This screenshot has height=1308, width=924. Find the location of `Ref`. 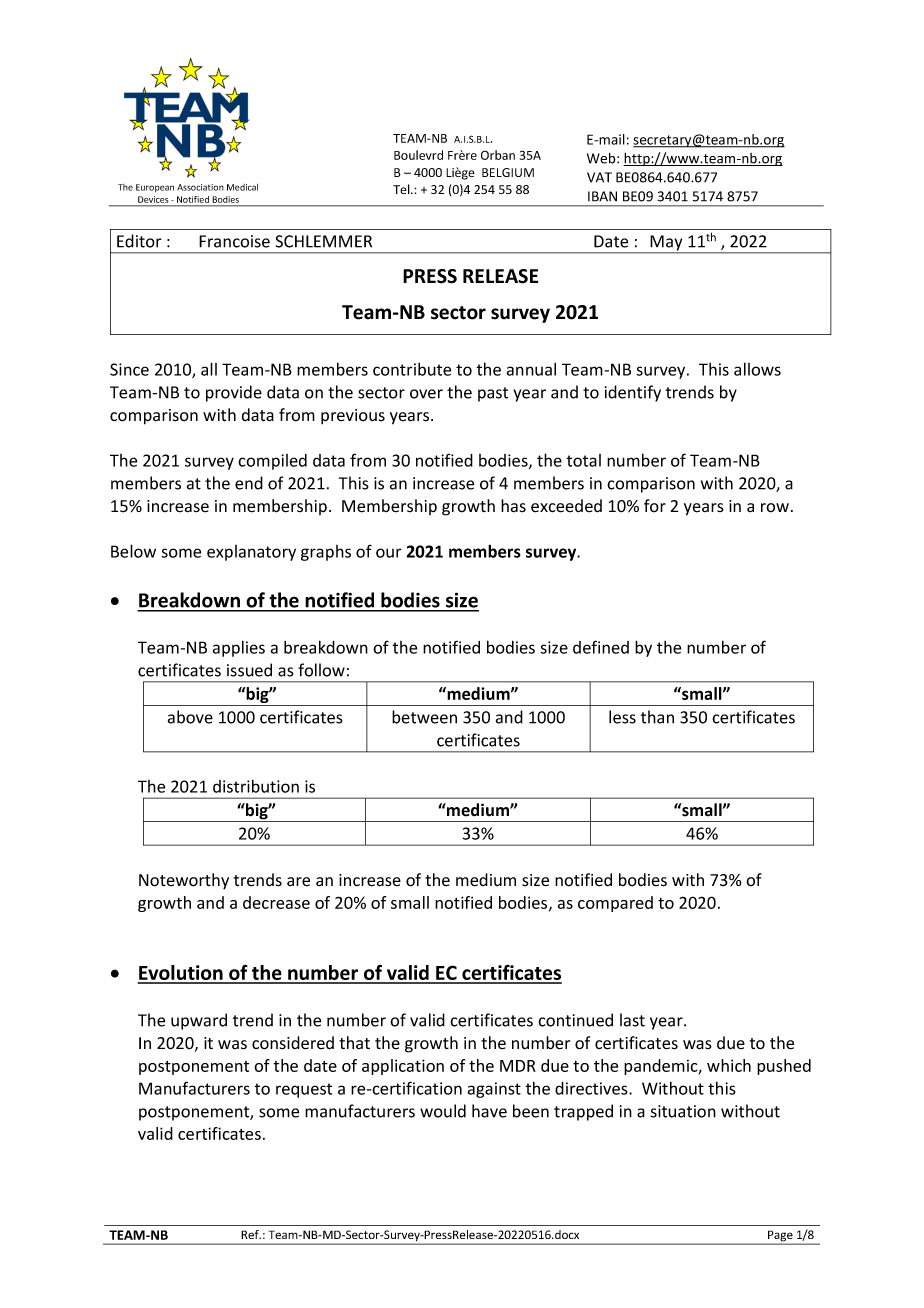

Ref is located at coordinates (251, 1234).
